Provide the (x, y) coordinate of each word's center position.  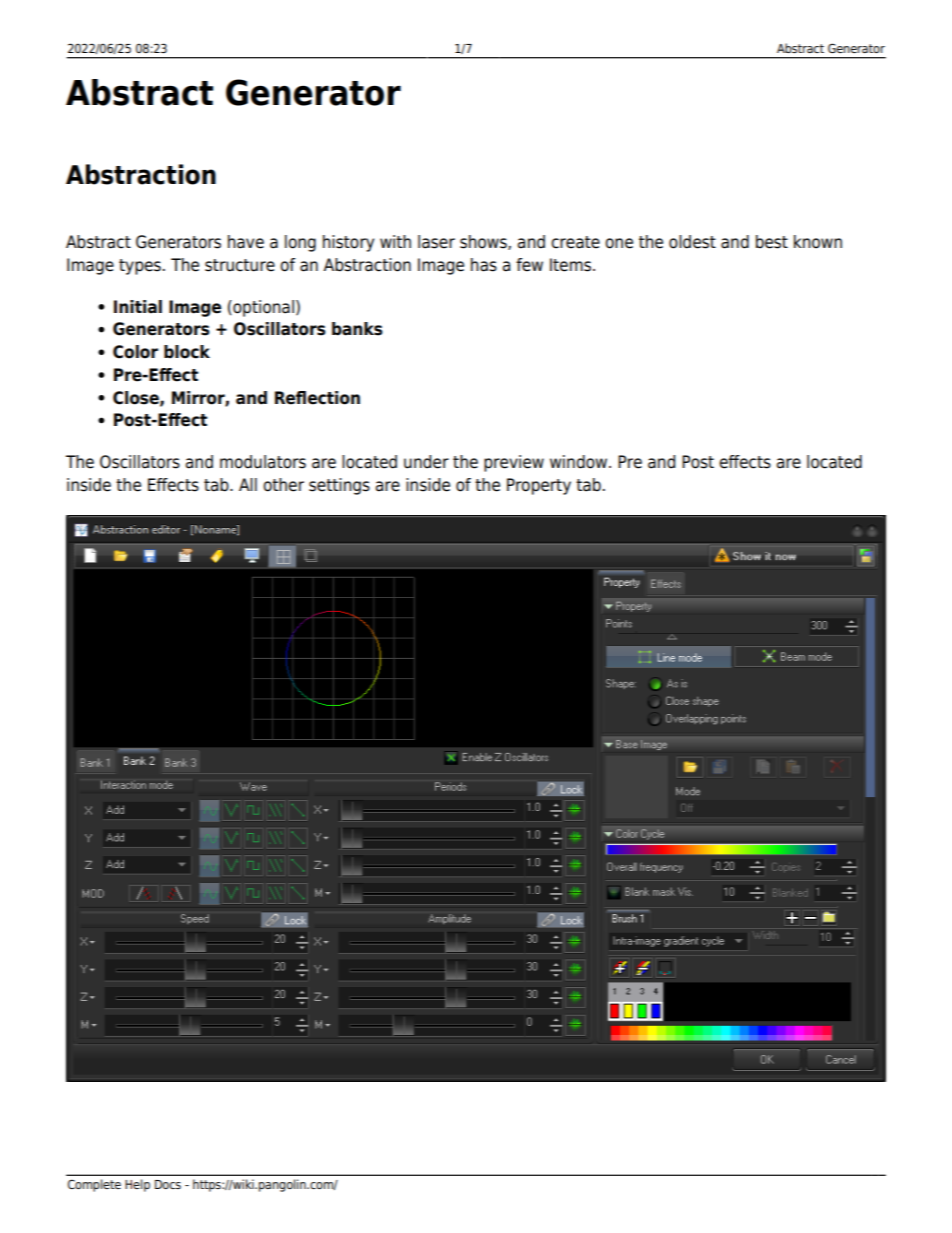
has (484, 265)
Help (137, 1185)
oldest (692, 242)
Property (539, 486)
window (580, 462)
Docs (168, 1184)
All (248, 484)
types (140, 267)
